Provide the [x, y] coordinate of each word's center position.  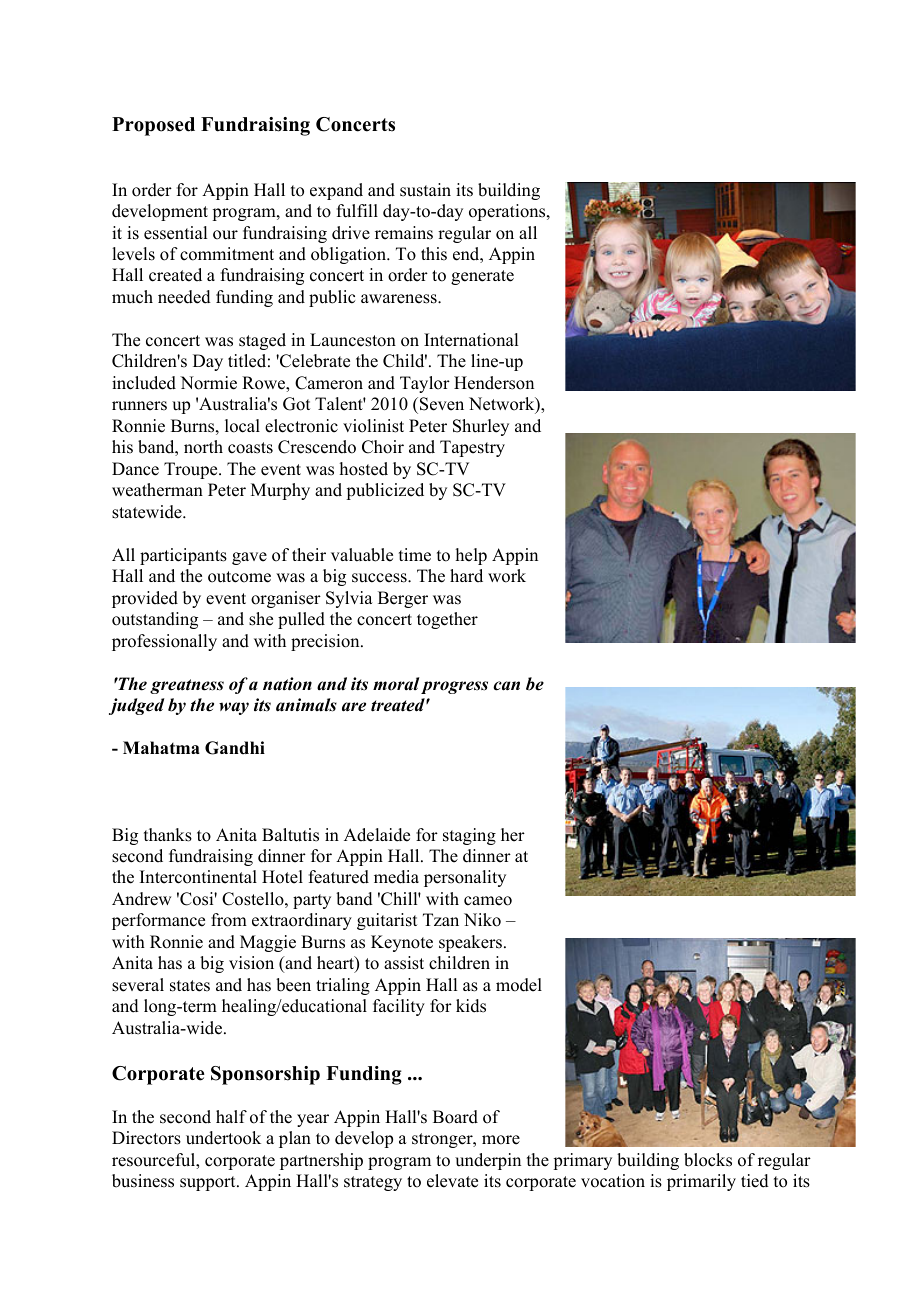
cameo [488, 901]
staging [469, 836]
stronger [443, 1140]
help [471, 556]
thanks [168, 835]
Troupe [192, 470]
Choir [383, 447]
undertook [223, 1138]
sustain [425, 190]
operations [508, 212]
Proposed [153, 126]
